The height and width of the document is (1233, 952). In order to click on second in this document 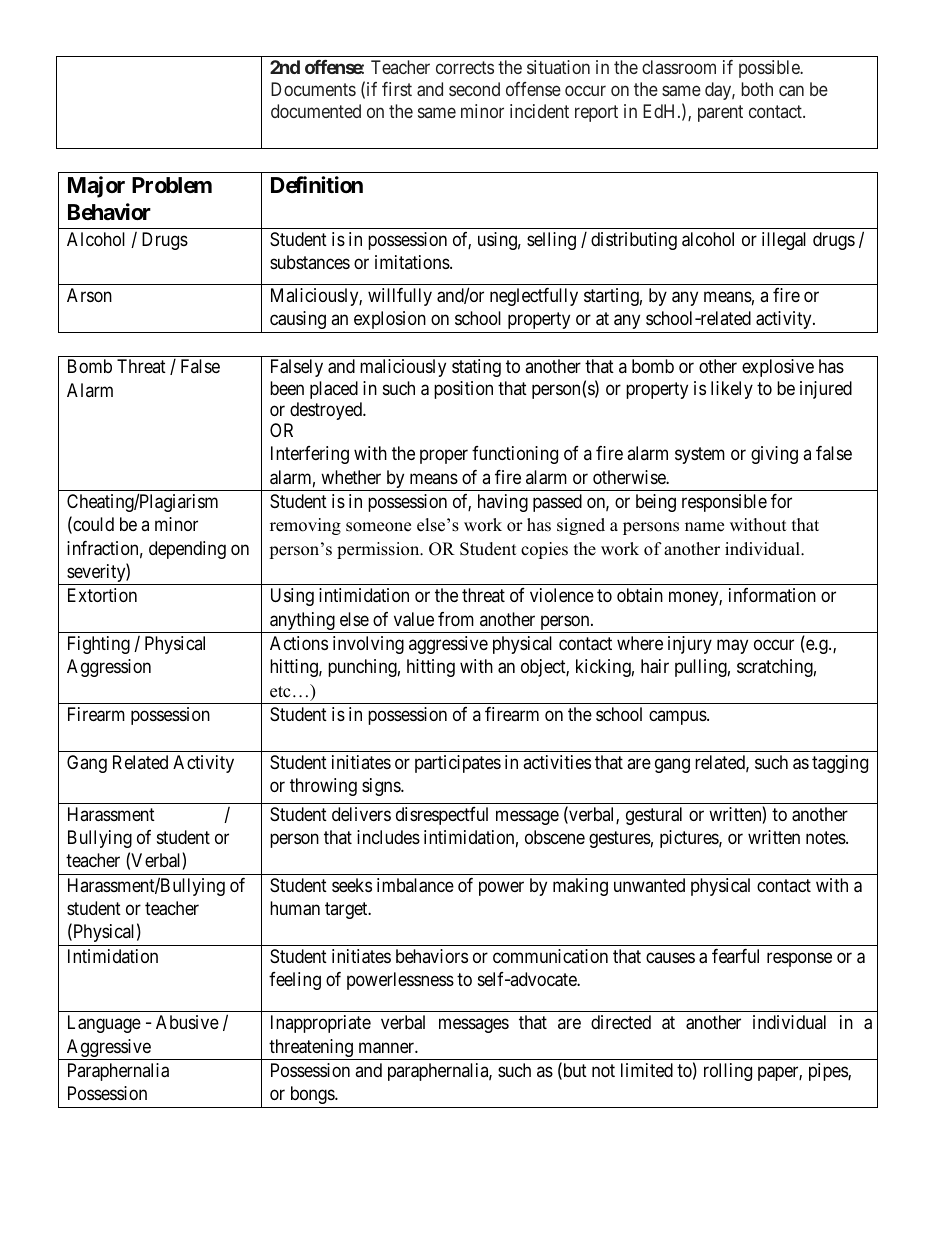, I will do `click(474, 89)`.
